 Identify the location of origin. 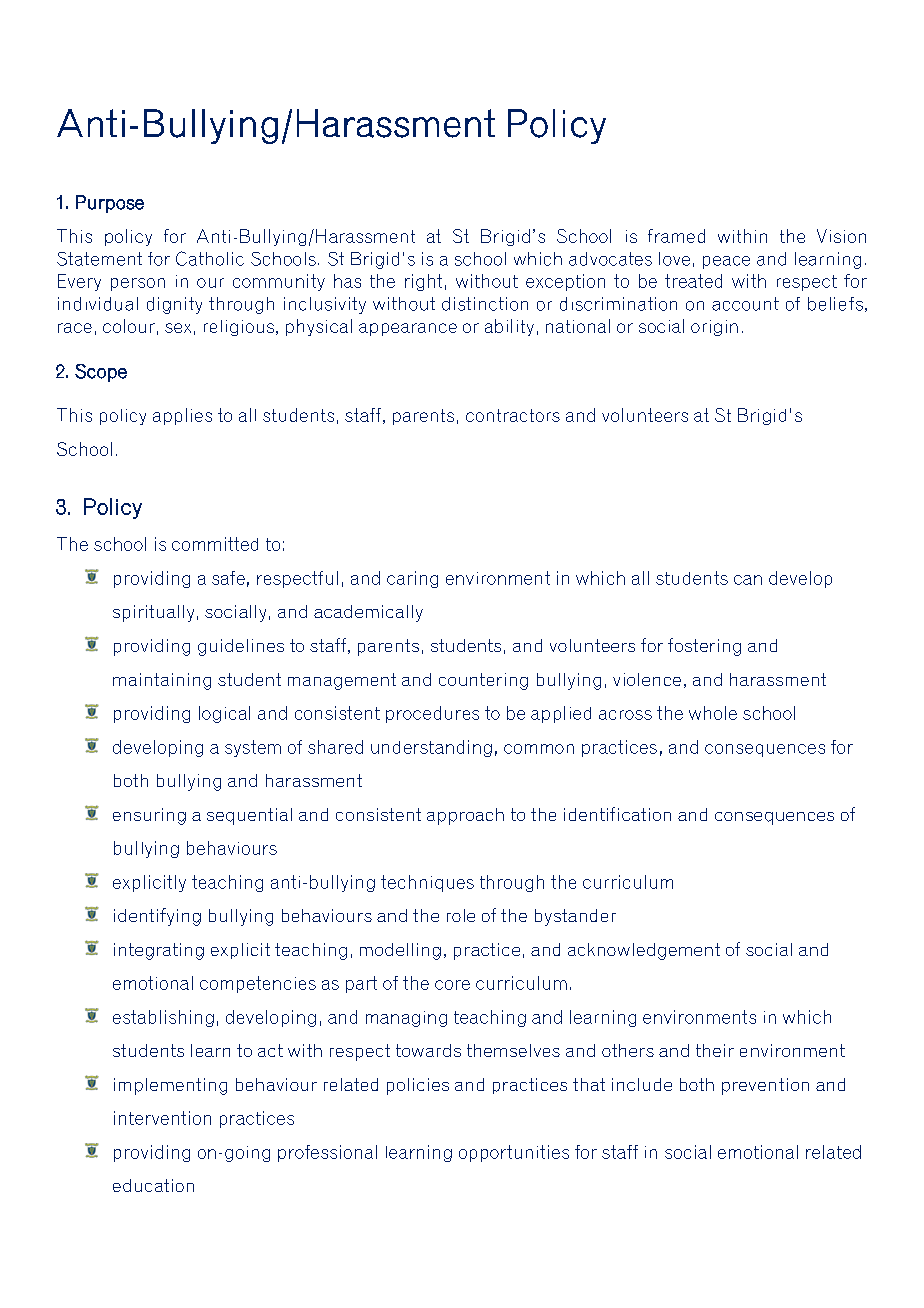
(714, 328).
